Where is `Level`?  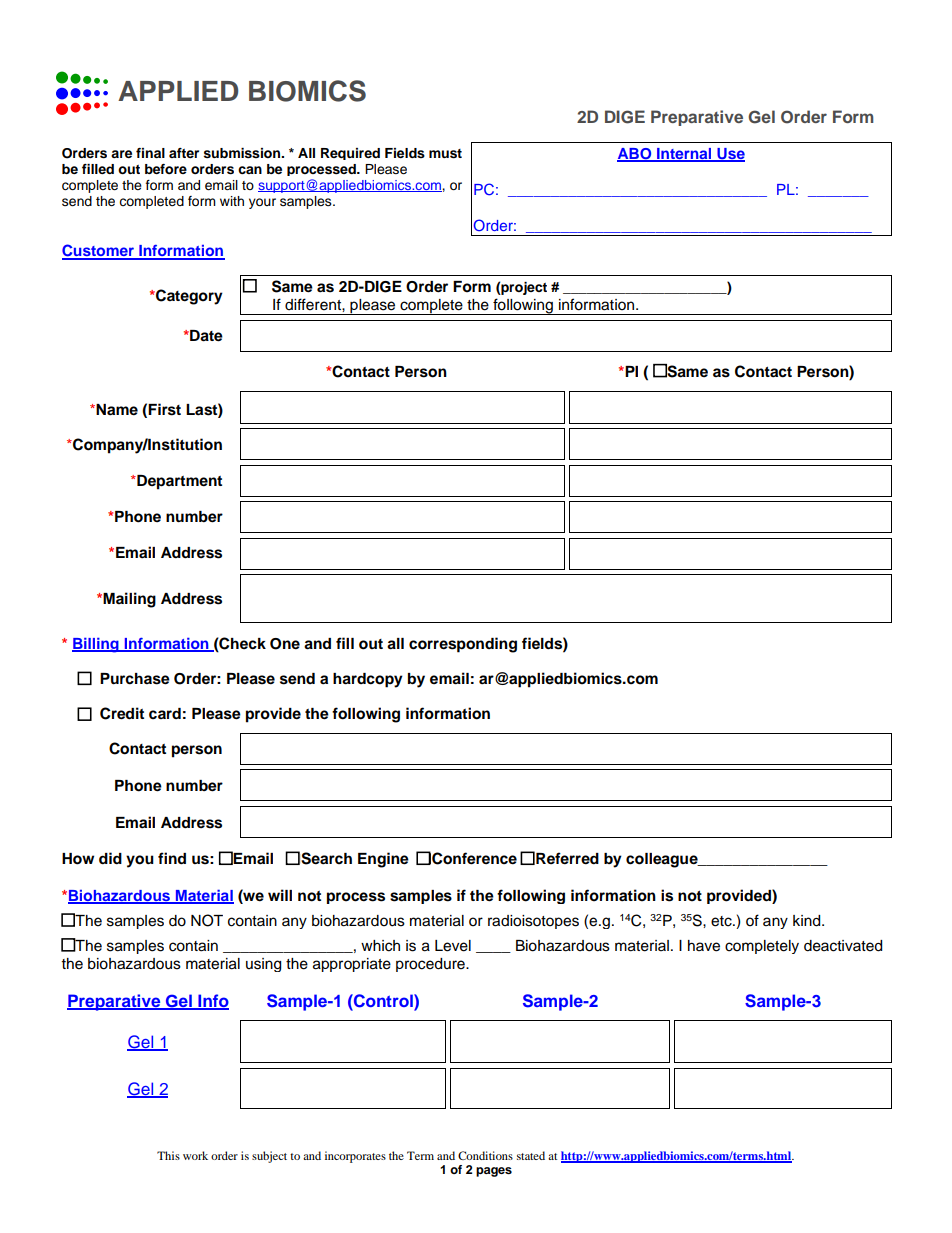
Level is located at coordinates (453, 946).
